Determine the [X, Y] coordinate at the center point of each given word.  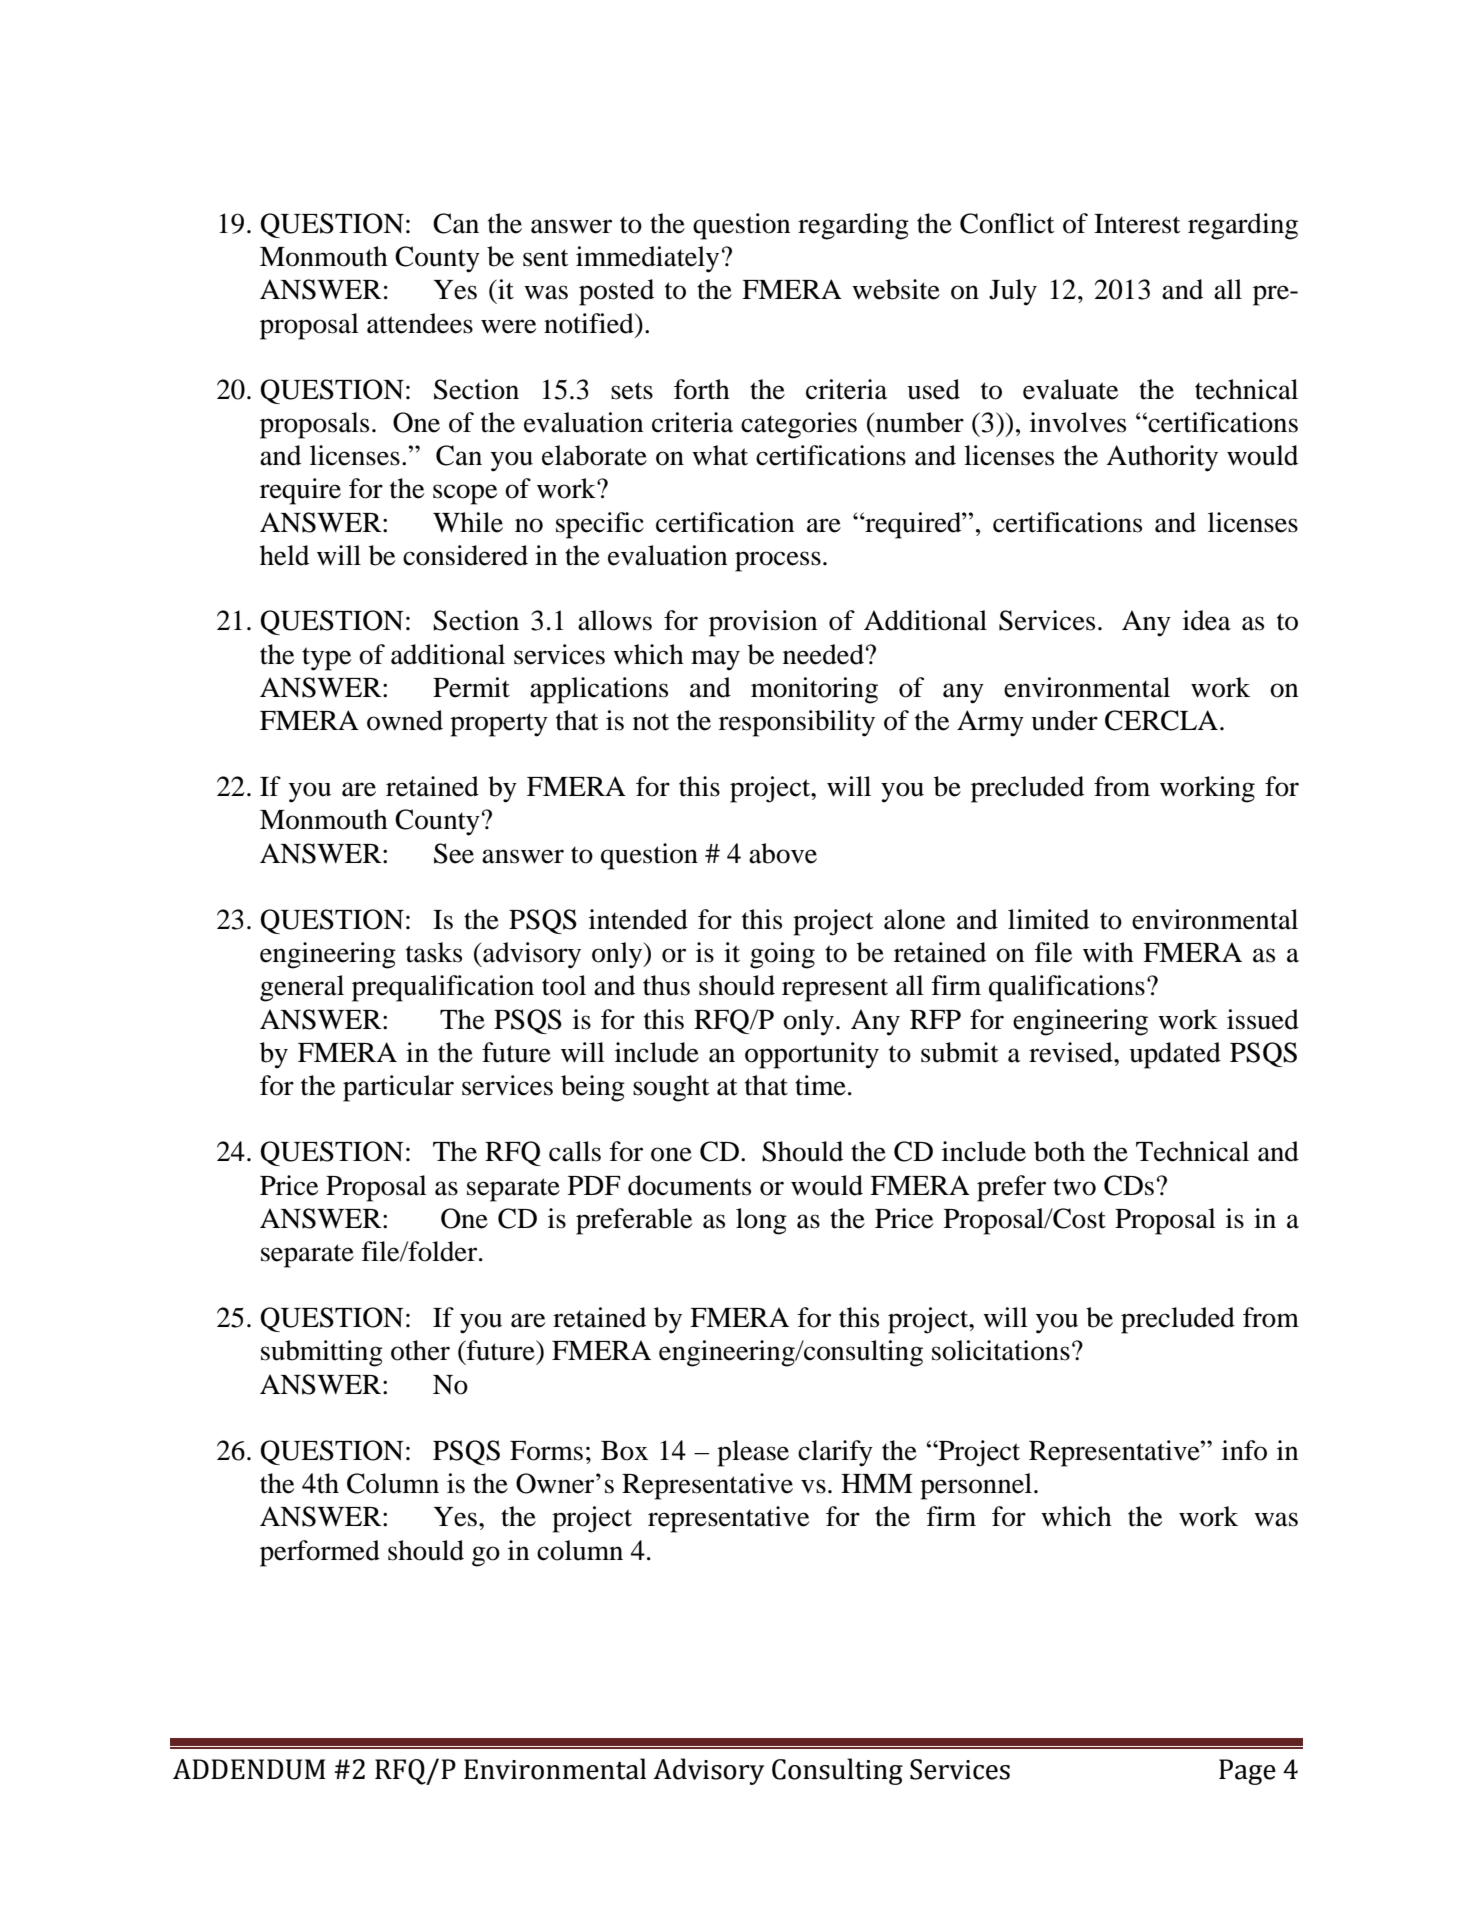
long [761, 1221]
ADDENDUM [249, 1769]
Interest [1137, 224]
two [1074, 1187]
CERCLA [1161, 720]
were [508, 326]
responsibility [797, 723]
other [420, 1350]
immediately [647, 259]
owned [405, 720]
